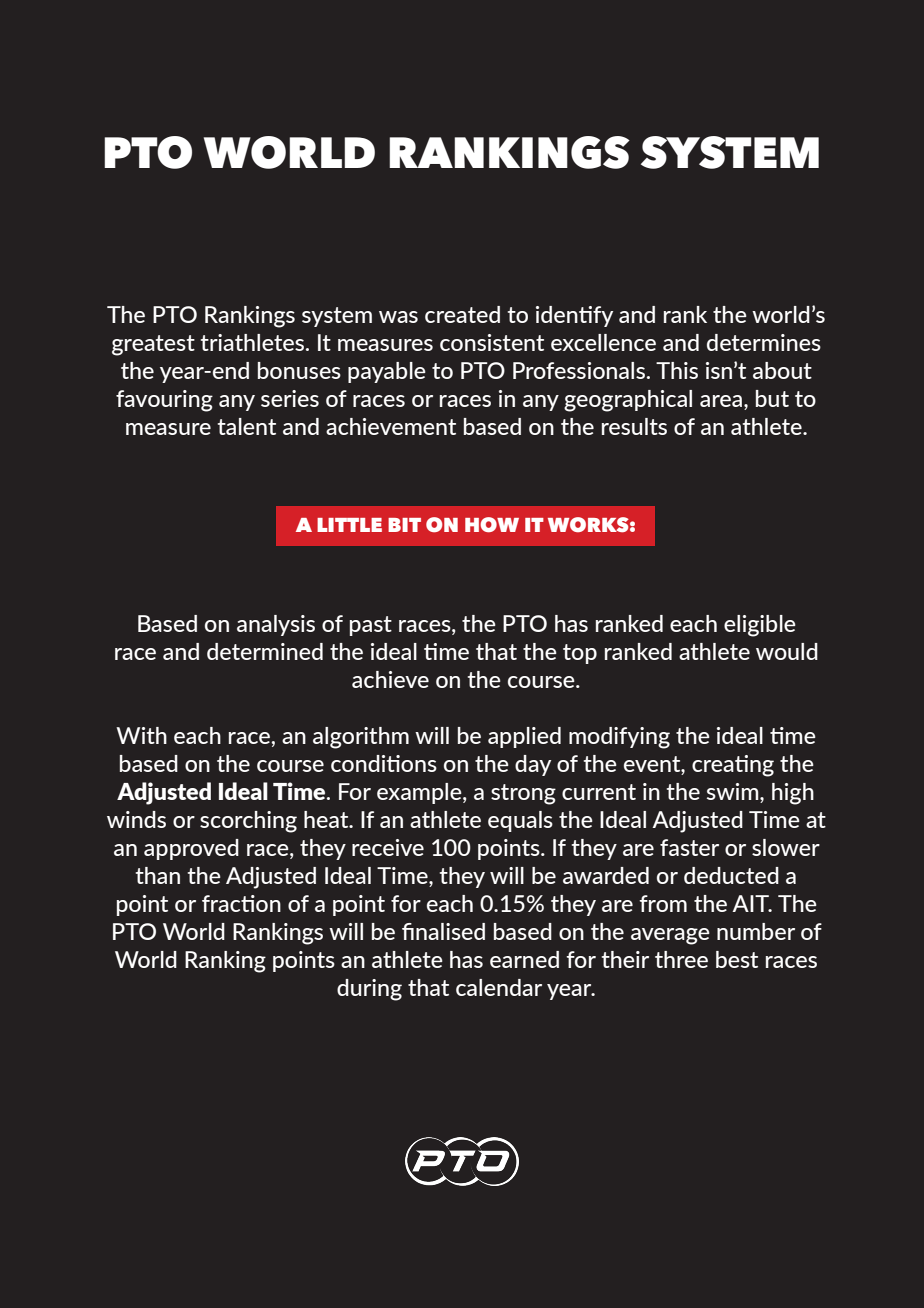  I want to click on HOW, so click(492, 525).
